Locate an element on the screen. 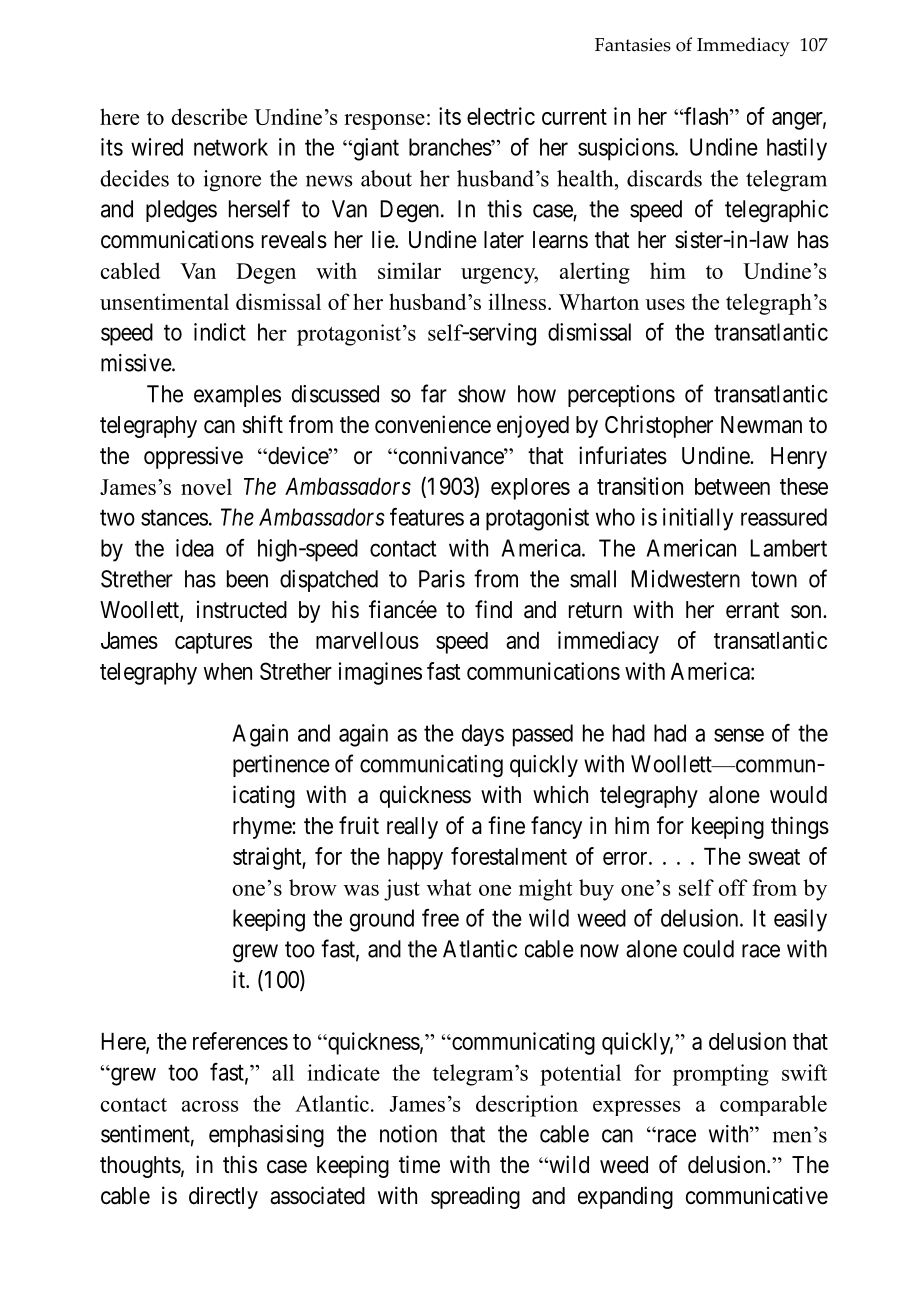 The image size is (924, 1311). Fantasies is located at coordinates (633, 45).
